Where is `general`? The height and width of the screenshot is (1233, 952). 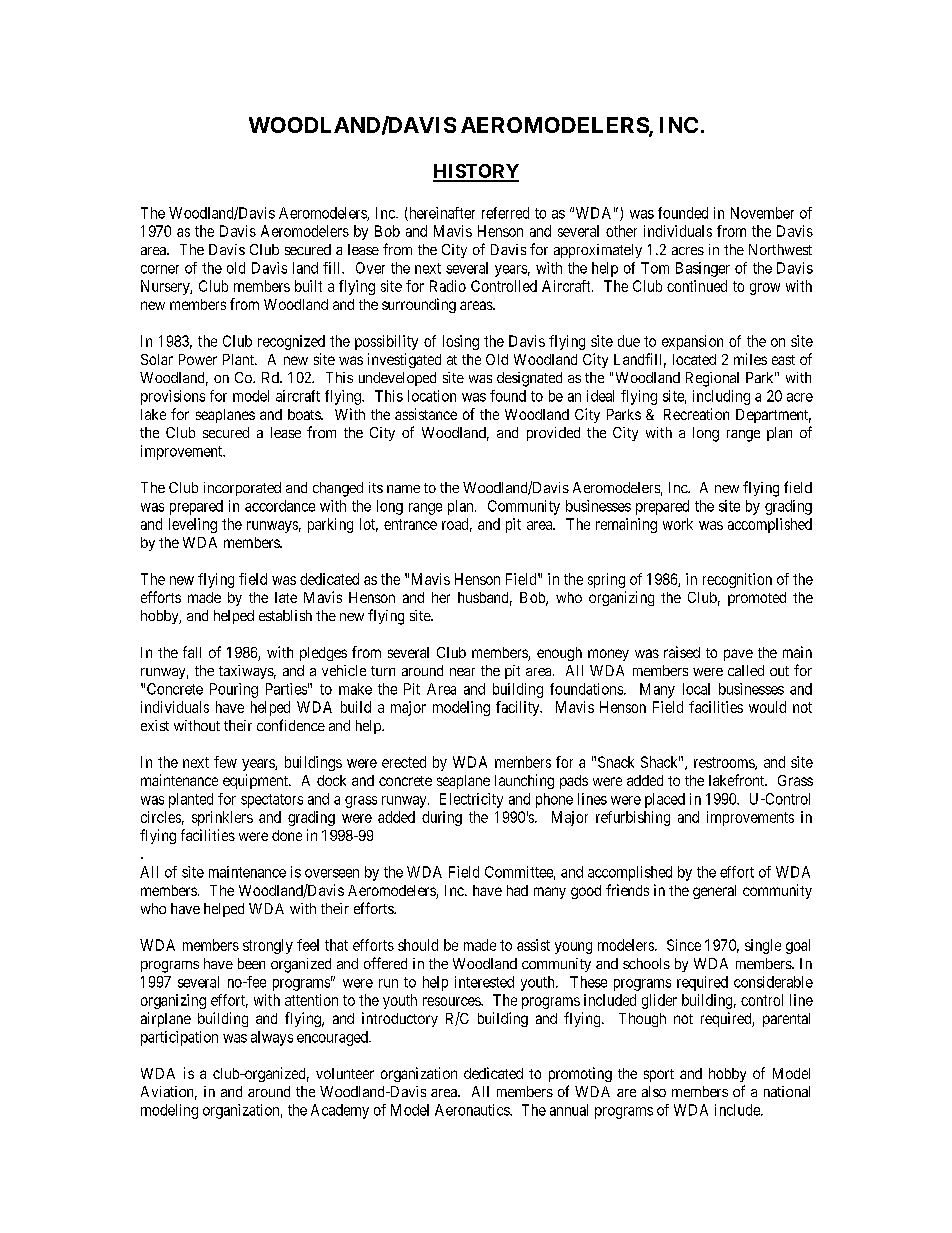
general is located at coordinates (714, 892).
